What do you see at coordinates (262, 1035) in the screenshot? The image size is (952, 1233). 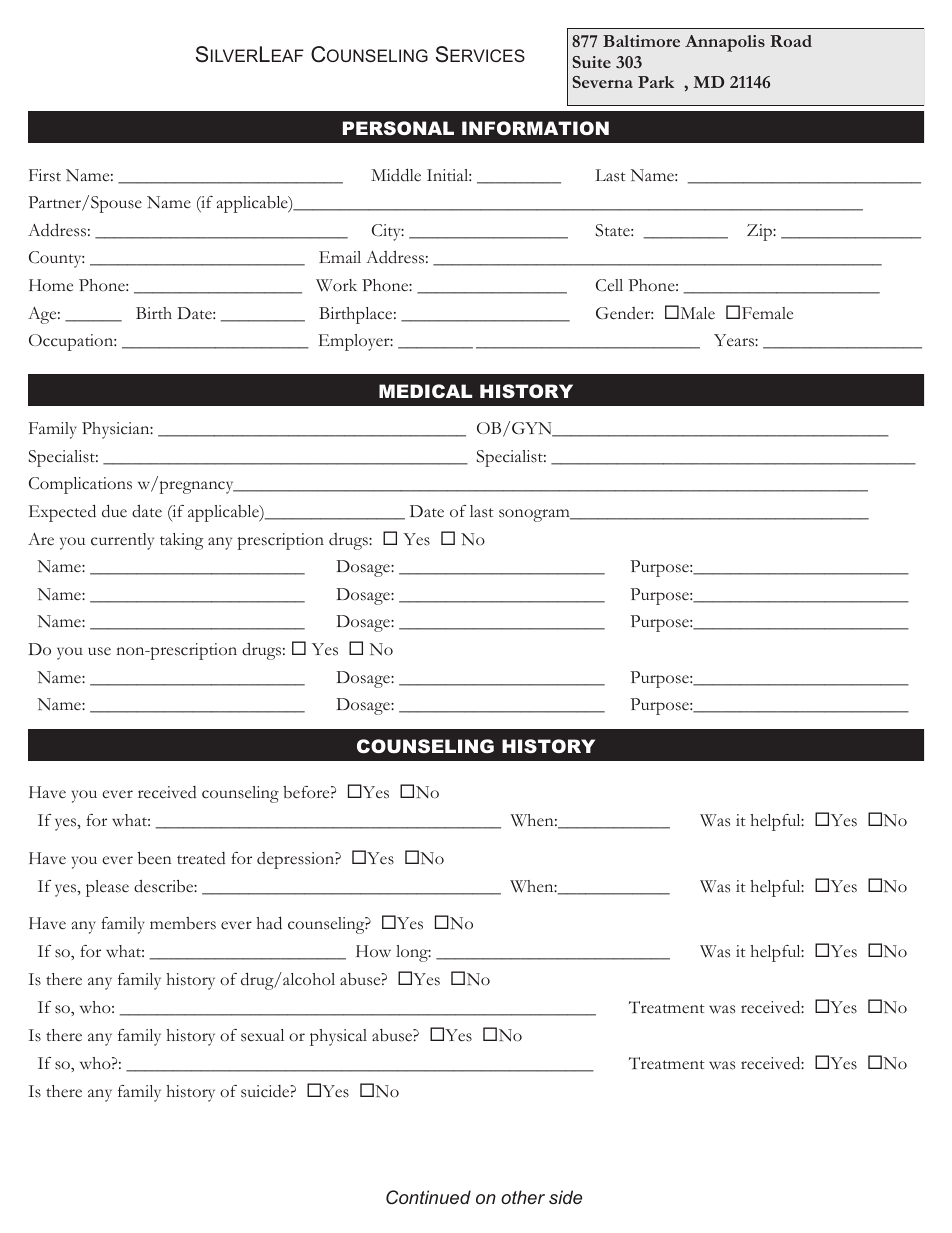 I see `sexual` at bounding box center [262, 1035].
